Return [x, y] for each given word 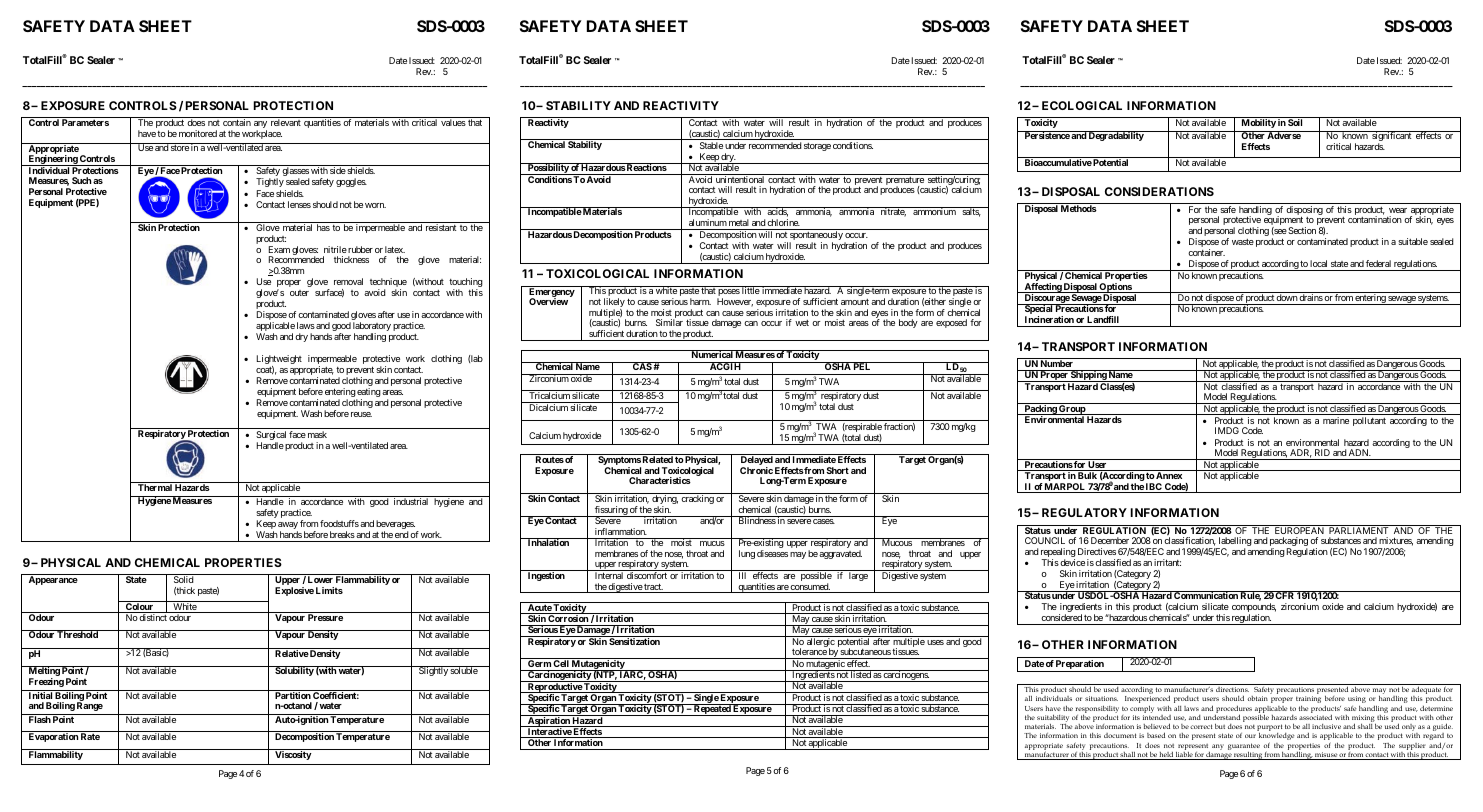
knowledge [1277, 737]
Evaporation [53, 737]
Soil [1295, 122]
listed [860, 674]
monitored [198, 133]
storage [817, 147]
